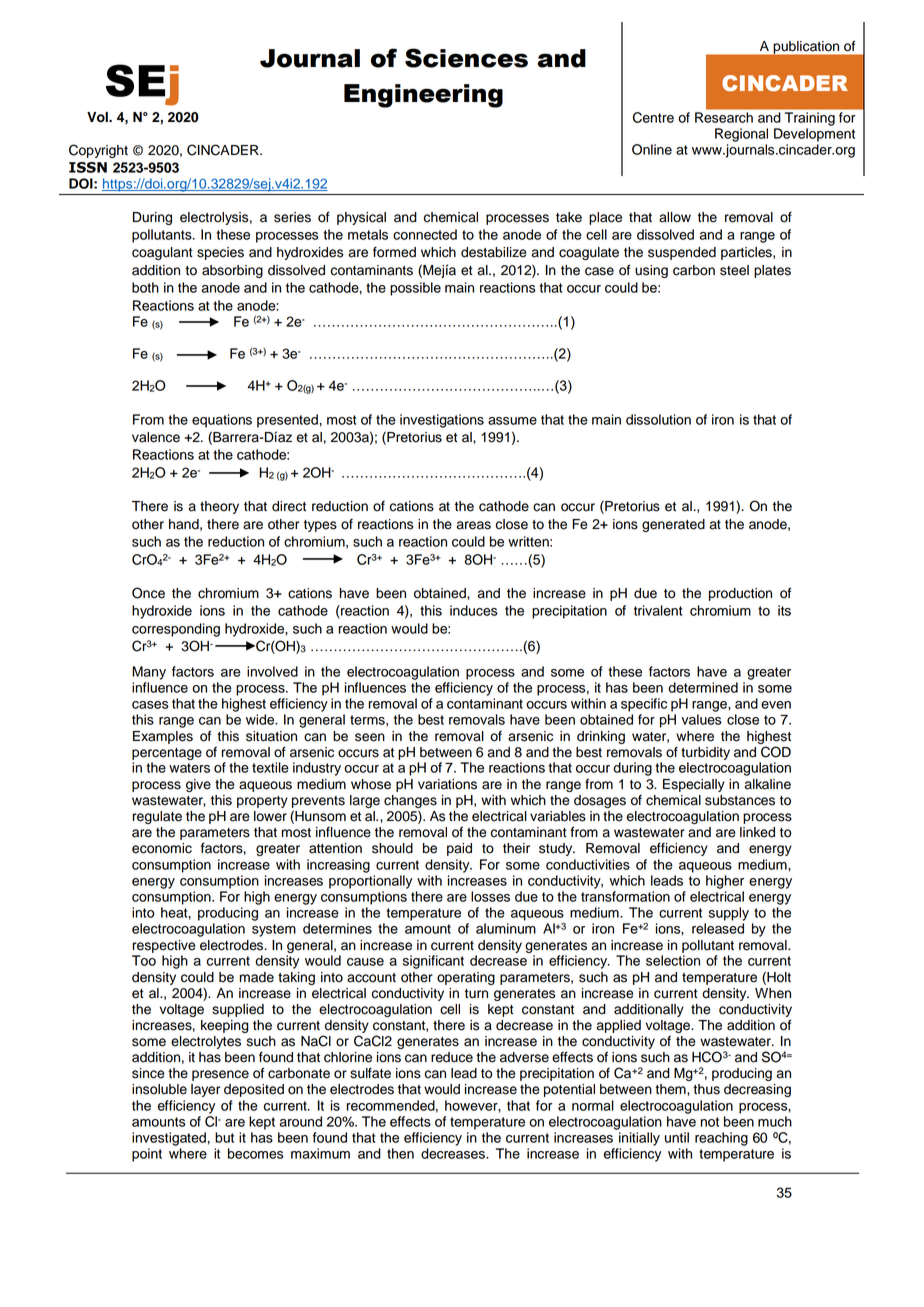 The image size is (924, 1307). Describe the element at coordinates (701, 719) in the image. I see `values` at that location.
